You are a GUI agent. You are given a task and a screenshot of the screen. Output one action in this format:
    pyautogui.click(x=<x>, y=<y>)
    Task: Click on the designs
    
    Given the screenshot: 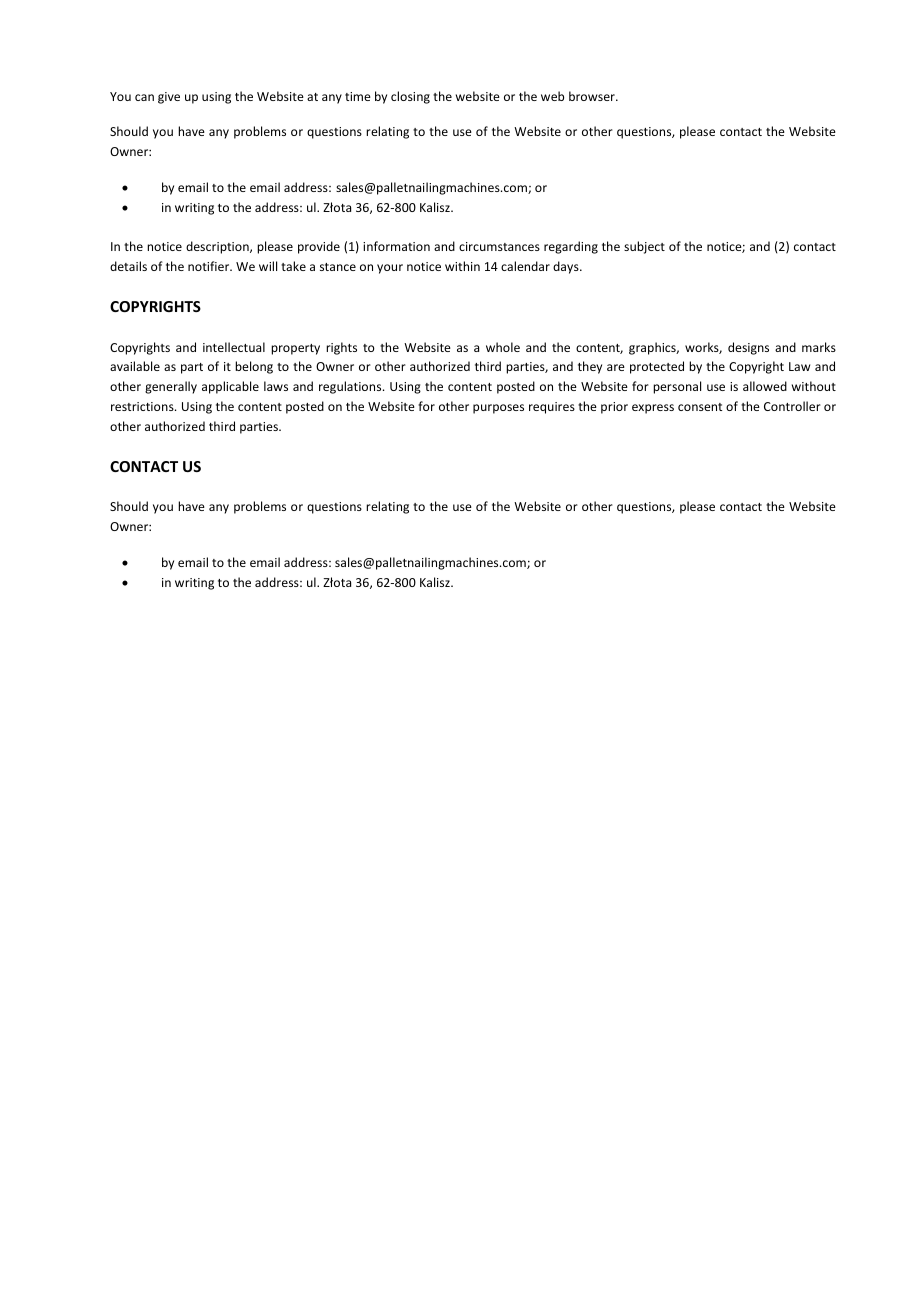 What is the action you would take?
    pyautogui.click(x=748, y=348)
